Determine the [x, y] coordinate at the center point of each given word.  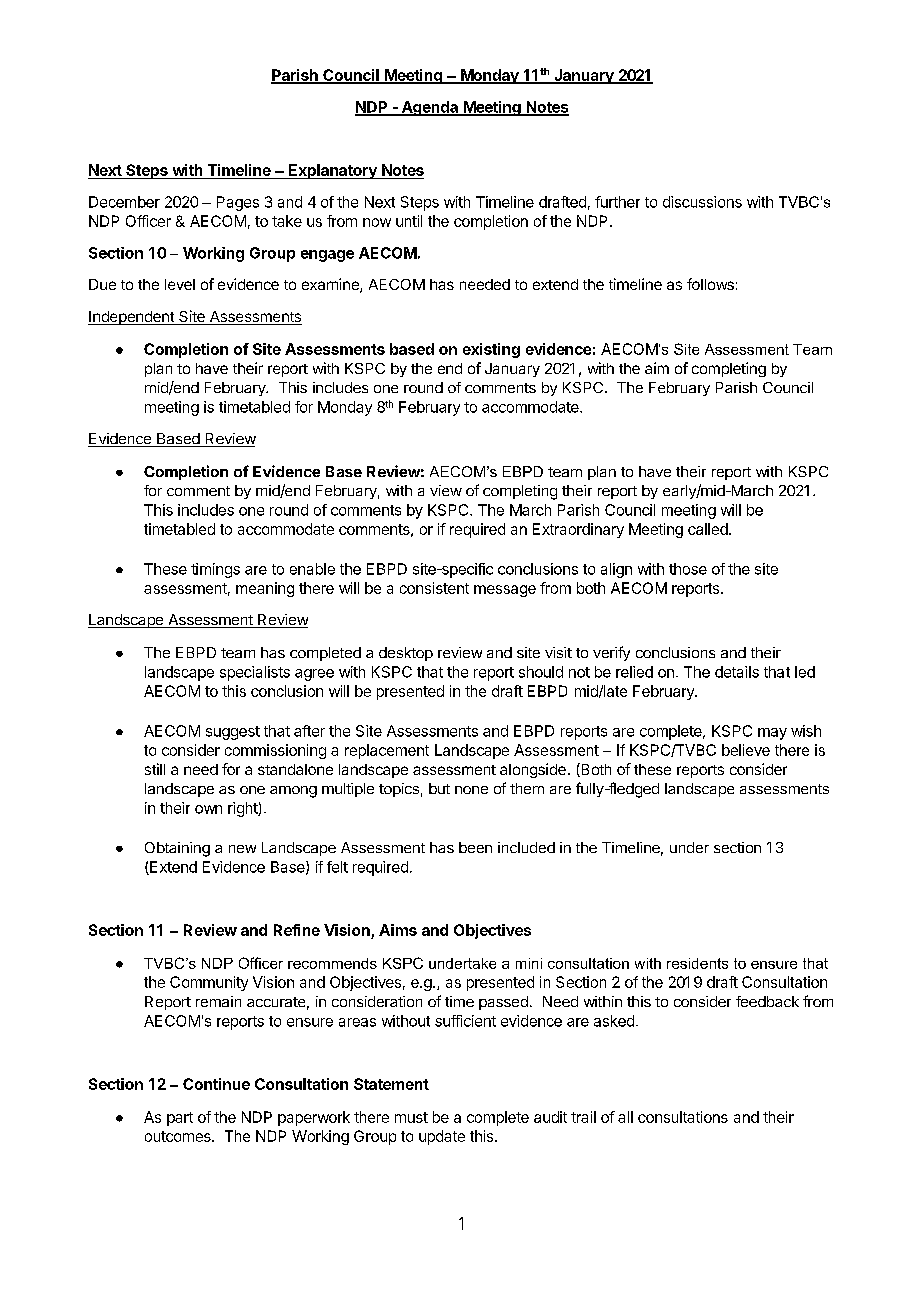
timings [215, 570]
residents [697, 963]
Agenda [429, 108]
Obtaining [177, 849]
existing [491, 350]
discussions [702, 202]
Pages [238, 203]
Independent [132, 318]
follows [710, 284]
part [180, 1119]
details [737, 672]
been [475, 847]
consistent [434, 588]
